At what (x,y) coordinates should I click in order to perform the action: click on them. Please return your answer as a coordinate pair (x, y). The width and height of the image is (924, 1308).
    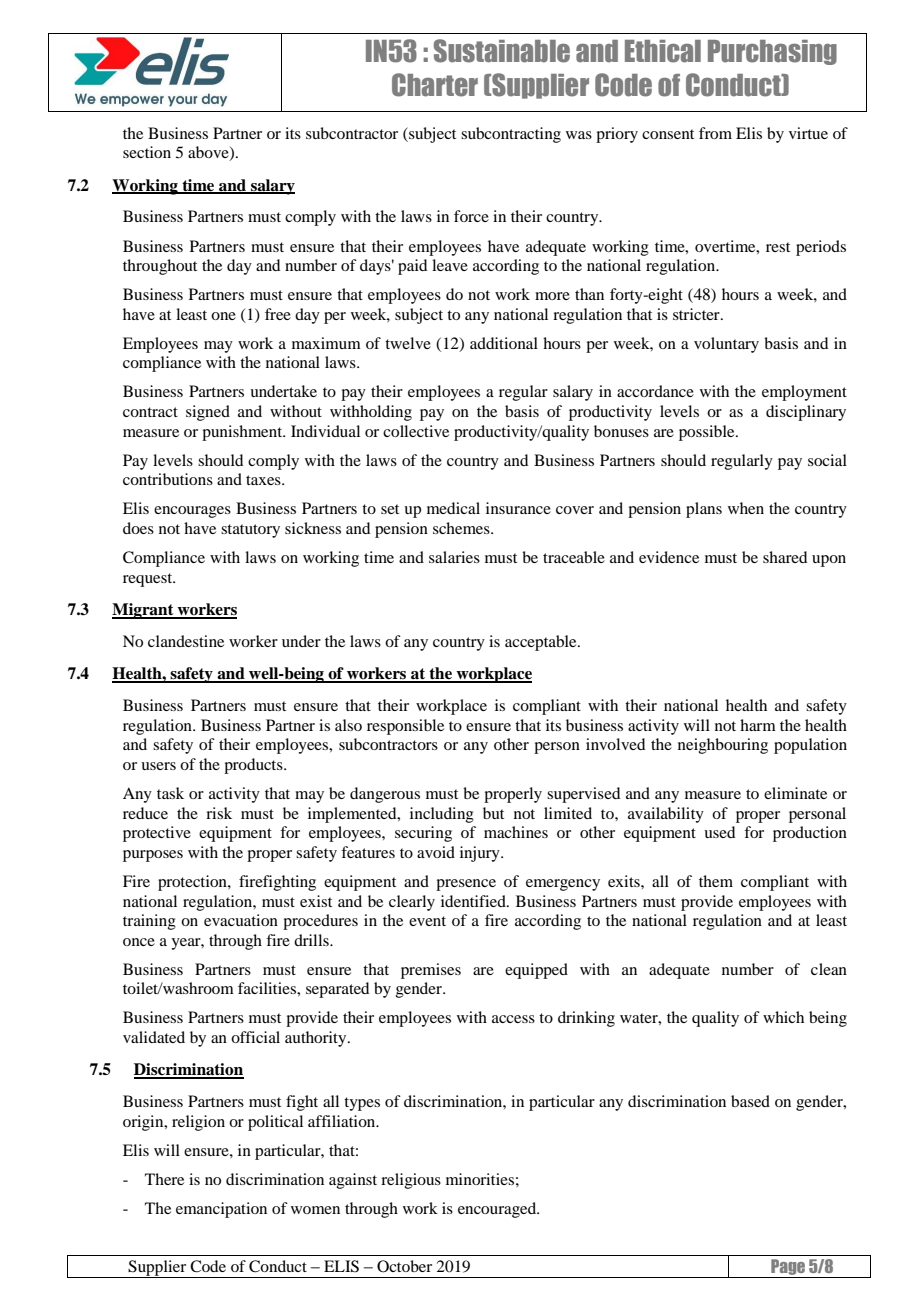
    Looking at the image, I should click on (716, 881).
